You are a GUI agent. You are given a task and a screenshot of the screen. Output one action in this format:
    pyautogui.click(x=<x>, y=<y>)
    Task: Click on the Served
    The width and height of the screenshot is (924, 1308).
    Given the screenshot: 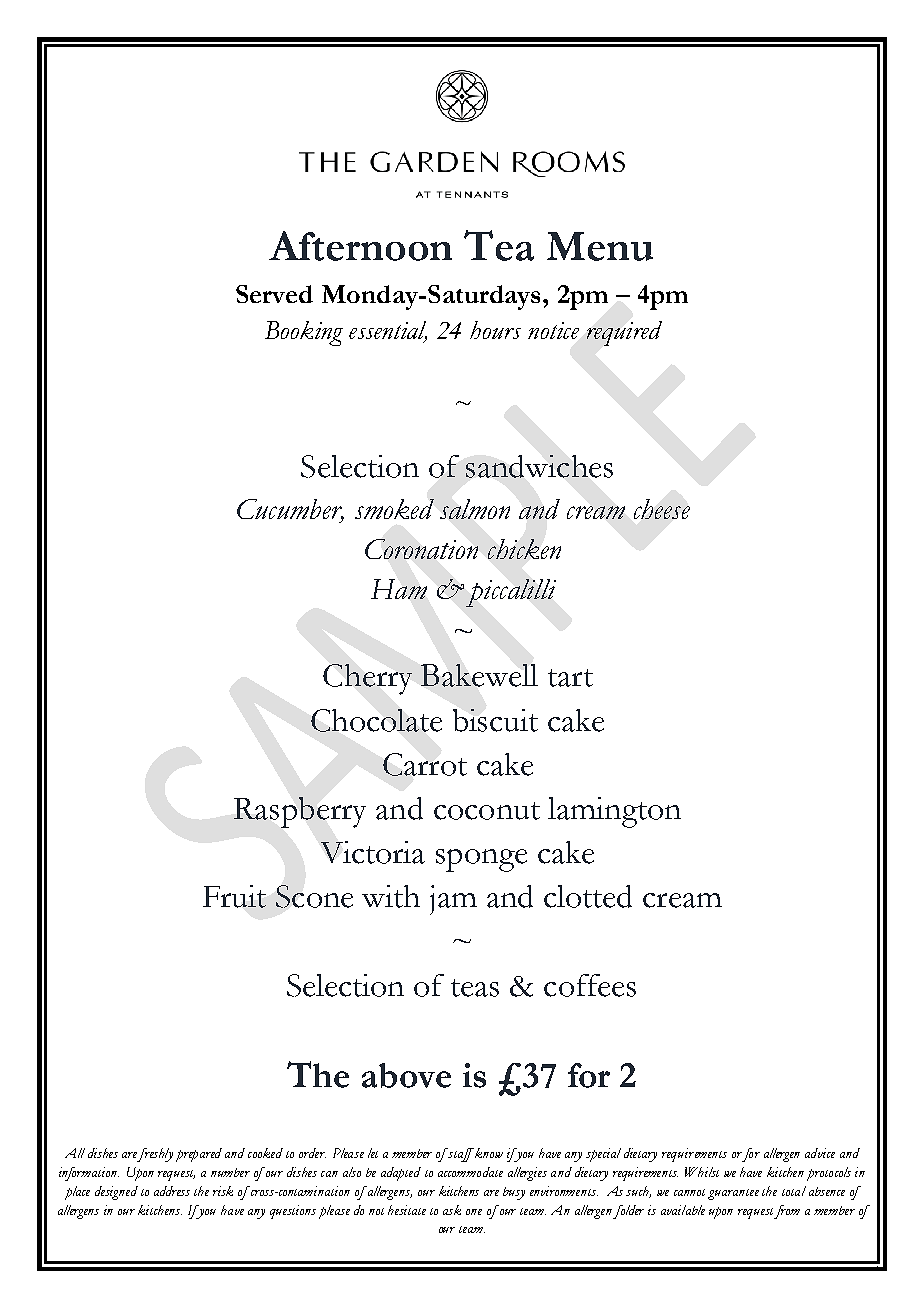 What is the action you would take?
    pyautogui.click(x=274, y=294)
